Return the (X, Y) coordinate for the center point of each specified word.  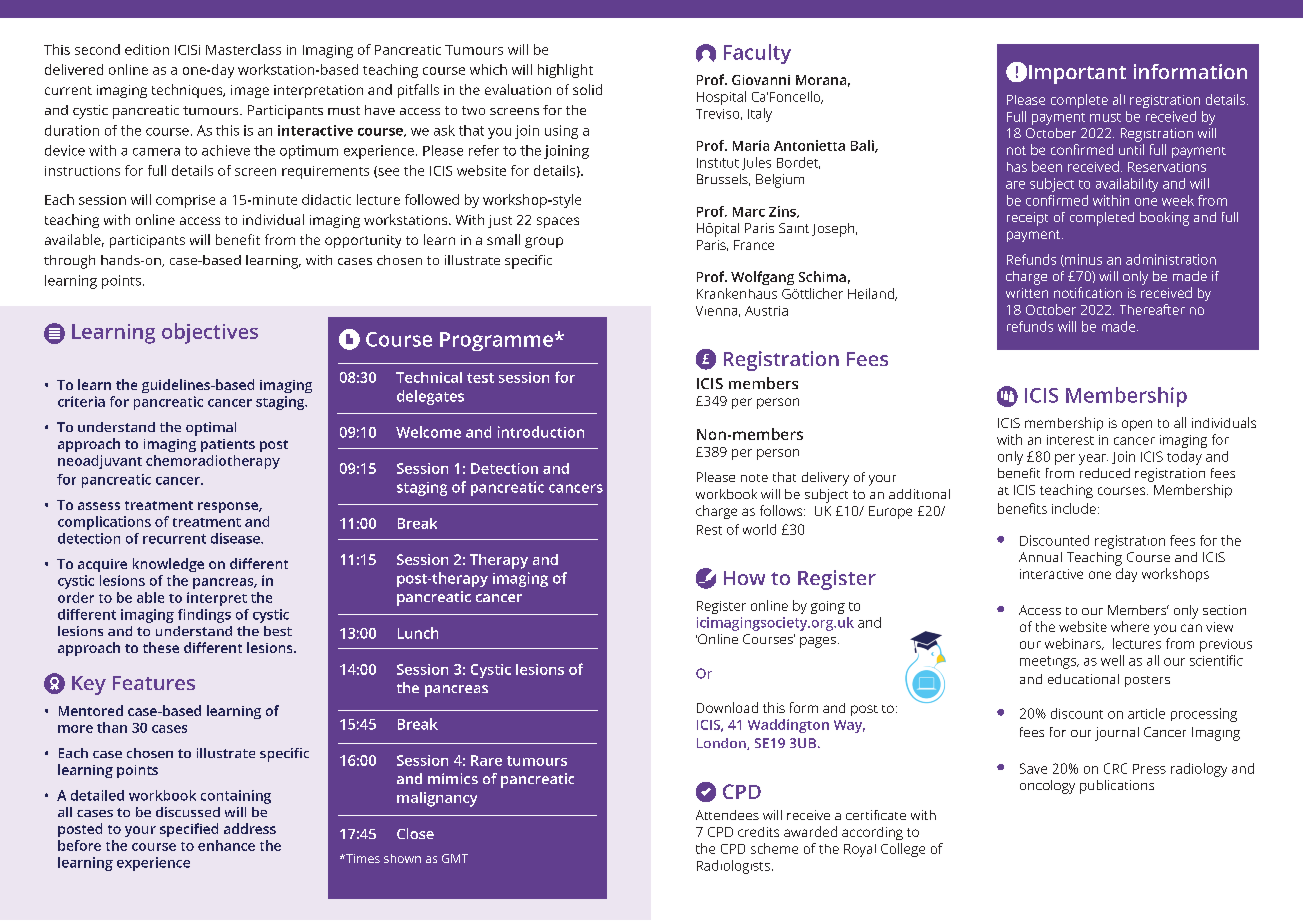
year (1093, 459)
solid (587, 89)
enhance (226, 845)
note (754, 478)
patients (228, 445)
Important (1077, 74)
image (250, 91)
